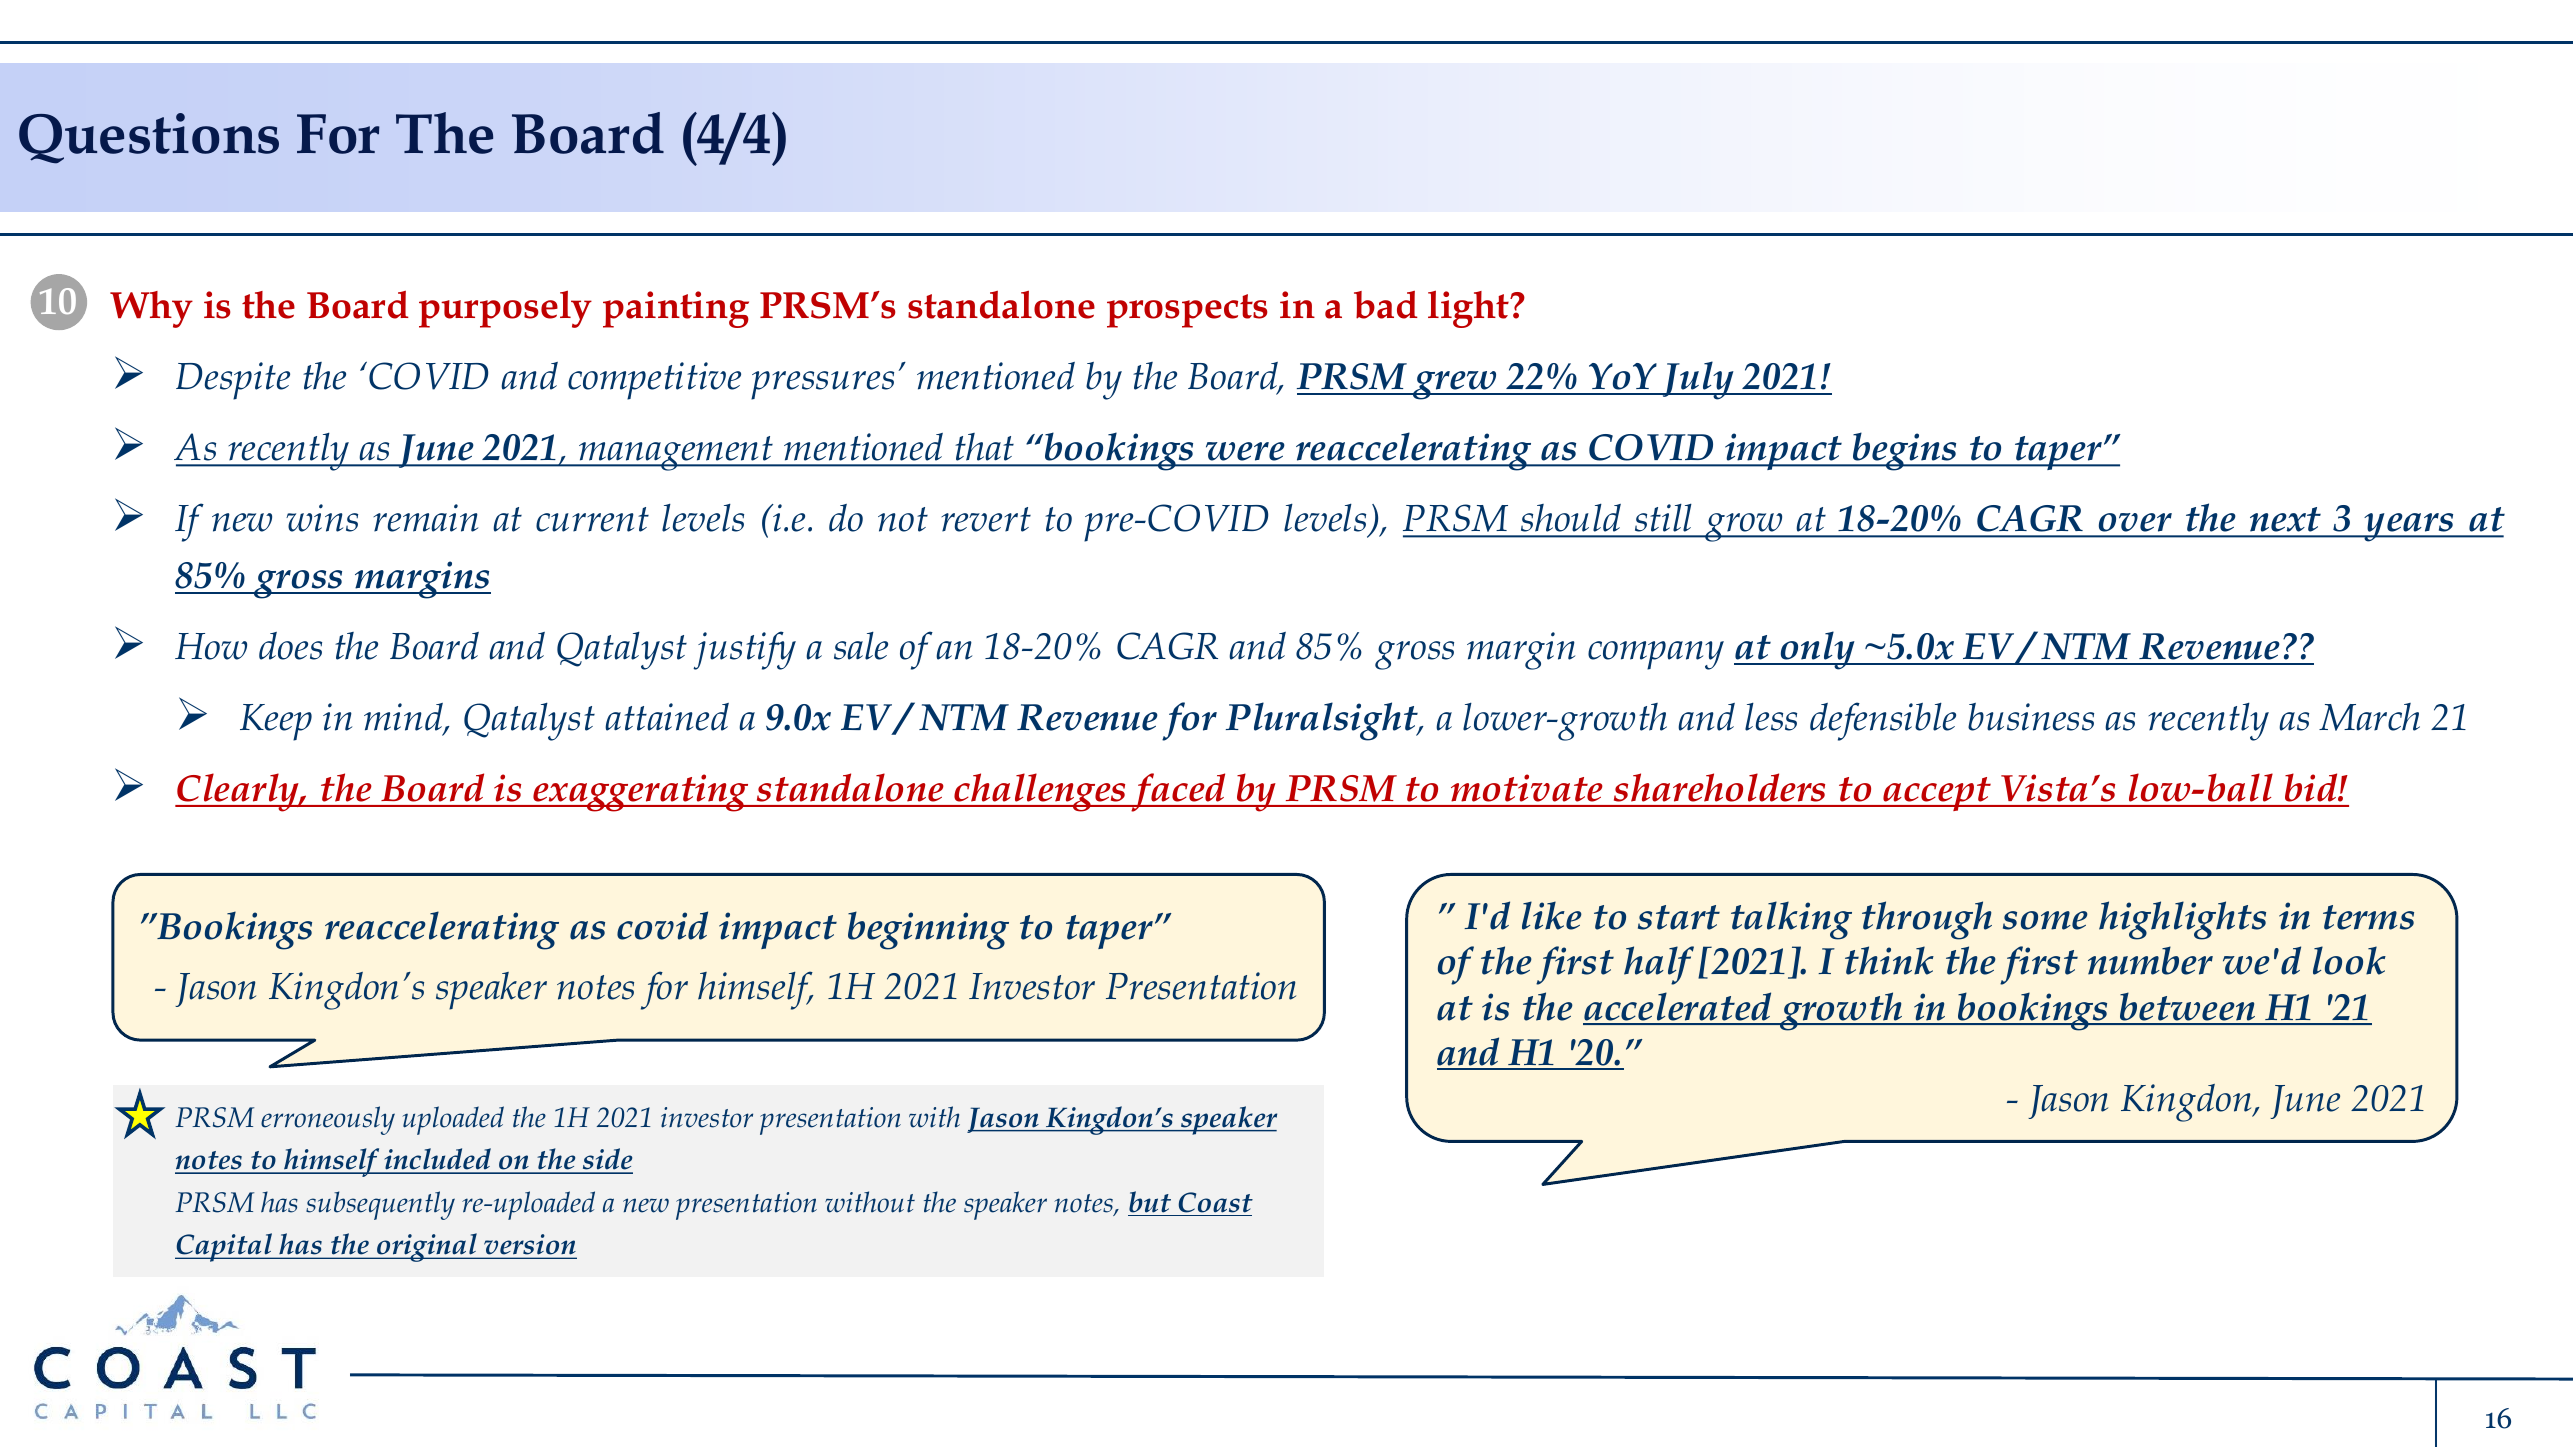 This screenshot has height=1447, width=2573. I want to click on subsequently, so click(380, 1205).
